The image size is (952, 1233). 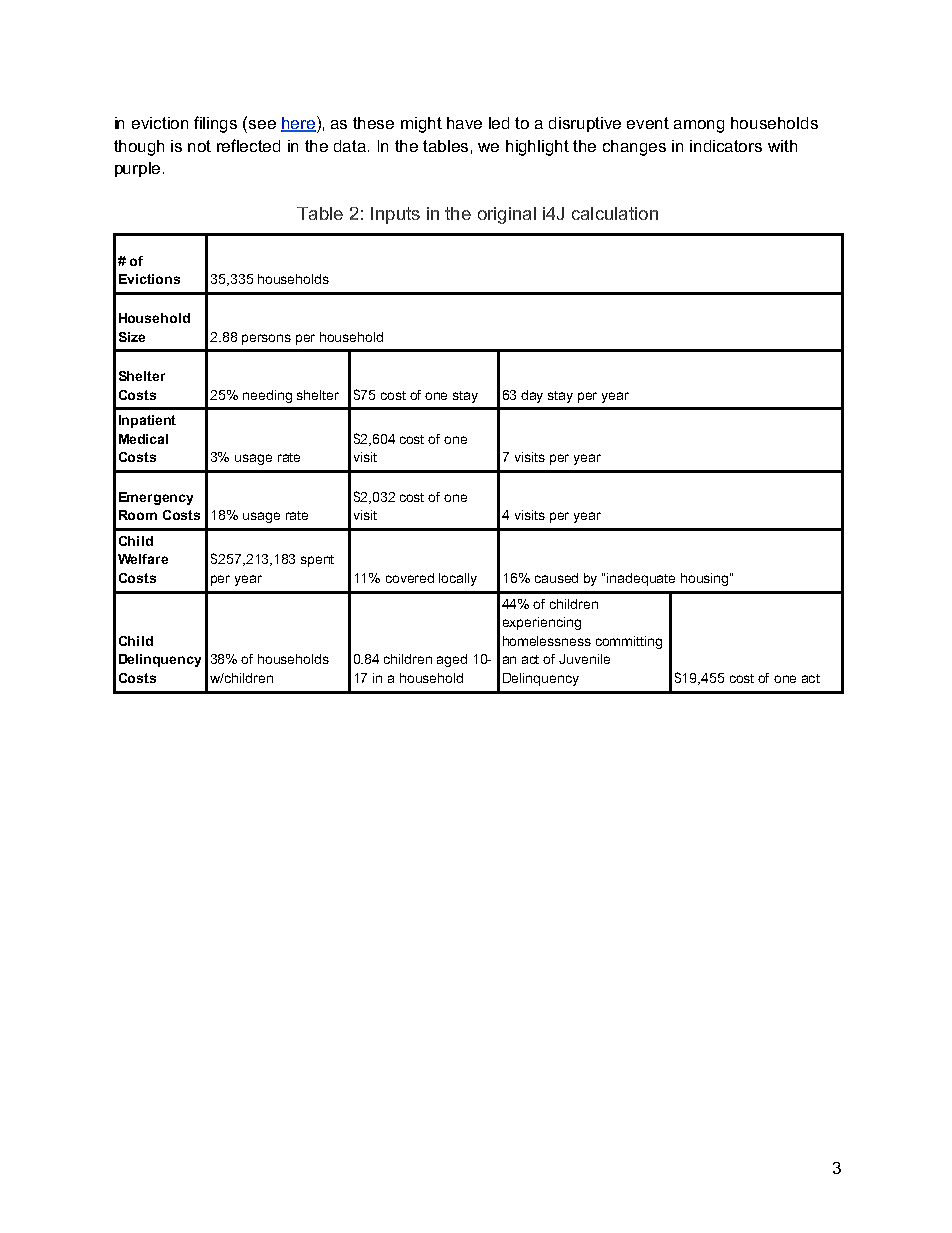 What do you see at coordinates (615, 213) in the screenshot?
I see `calculation` at bounding box center [615, 213].
